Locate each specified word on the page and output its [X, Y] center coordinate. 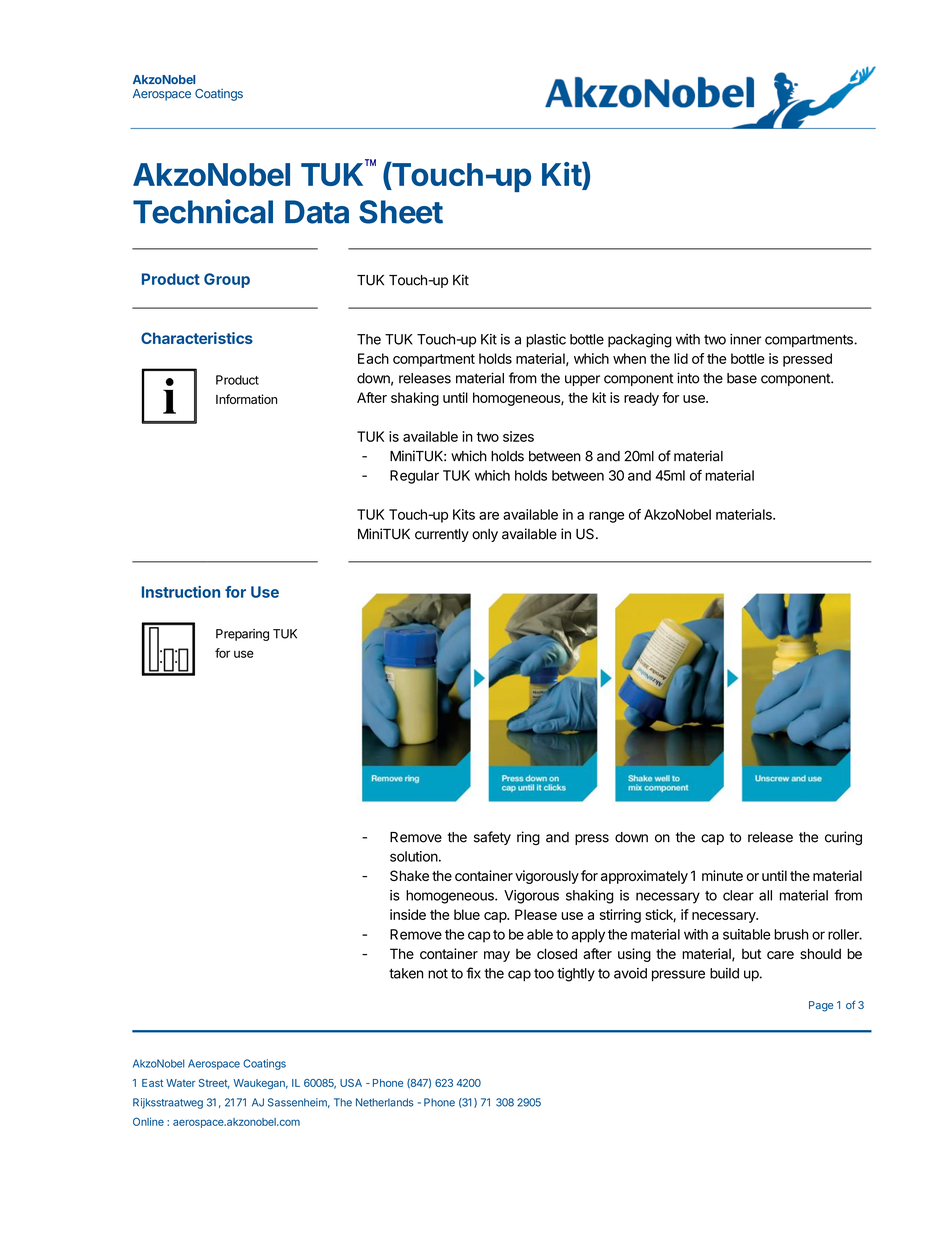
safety [492, 838]
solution [414, 856]
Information [246, 399]
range [606, 517]
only [485, 535]
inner [745, 339]
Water [180, 1083]
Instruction [181, 592]
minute [722, 875]
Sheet [401, 212]
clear [738, 895]
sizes [518, 436]
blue [467, 914]
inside [408, 914]
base [742, 378]
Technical [203, 211]
